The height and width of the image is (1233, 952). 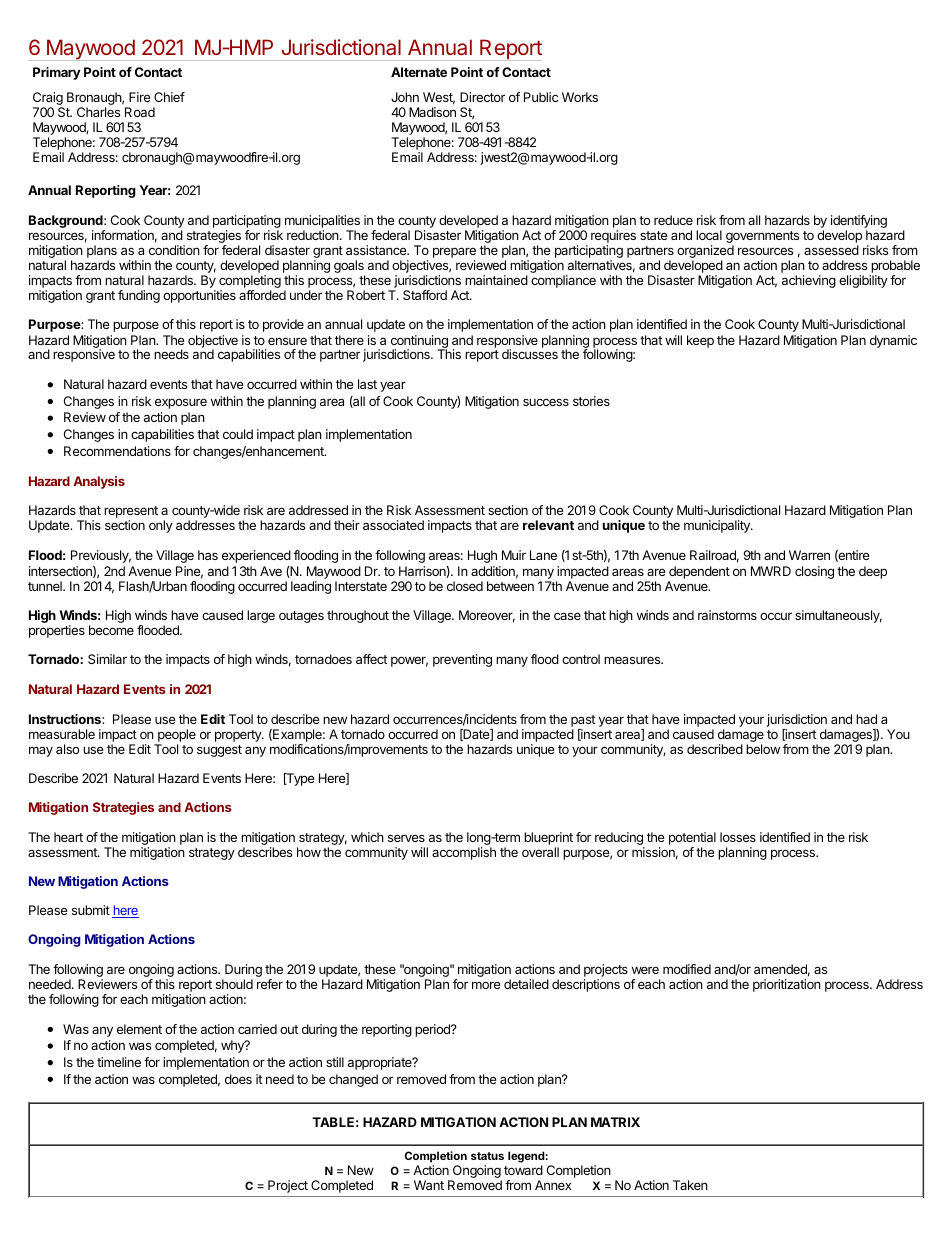 What do you see at coordinates (487, 1156) in the image?
I see `status` at bounding box center [487, 1156].
